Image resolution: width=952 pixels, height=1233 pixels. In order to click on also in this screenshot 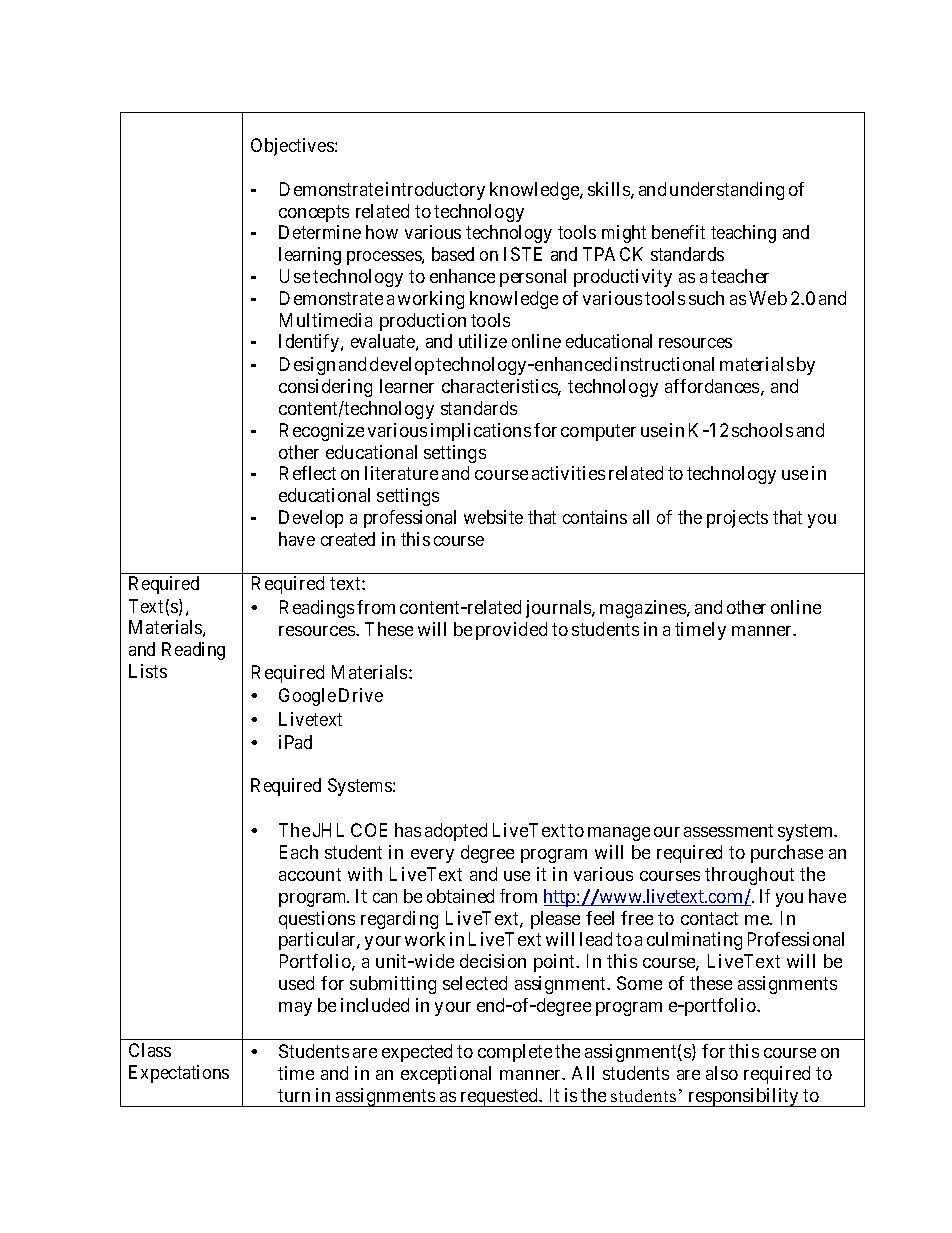, I will do `click(722, 1073)`.
